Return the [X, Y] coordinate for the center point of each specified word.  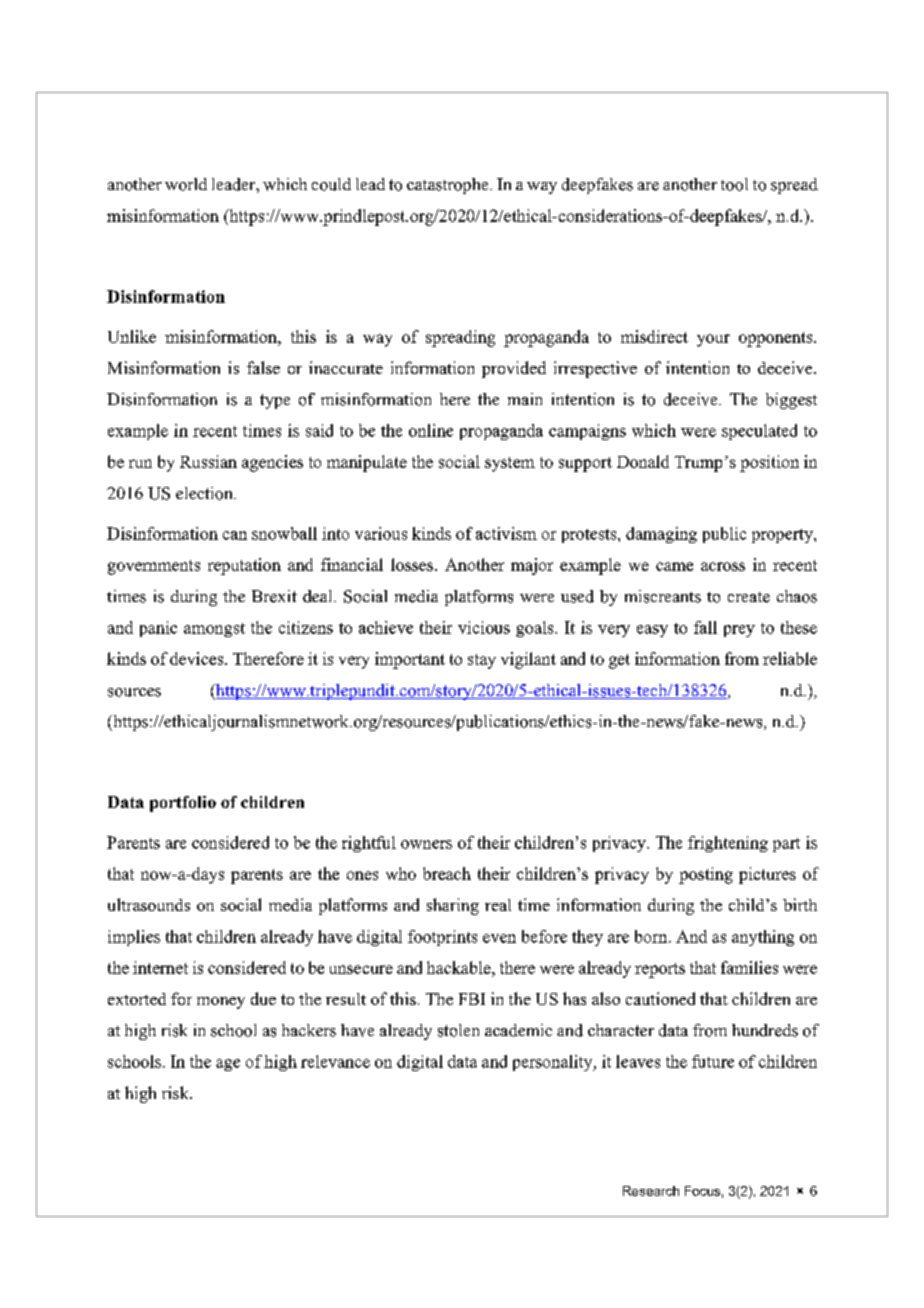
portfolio [183, 804]
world [186, 184]
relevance [335, 1061]
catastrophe [449, 186]
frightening [728, 844]
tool [734, 184]
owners [426, 844]
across [723, 566]
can [235, 535]
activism [506, 533]
